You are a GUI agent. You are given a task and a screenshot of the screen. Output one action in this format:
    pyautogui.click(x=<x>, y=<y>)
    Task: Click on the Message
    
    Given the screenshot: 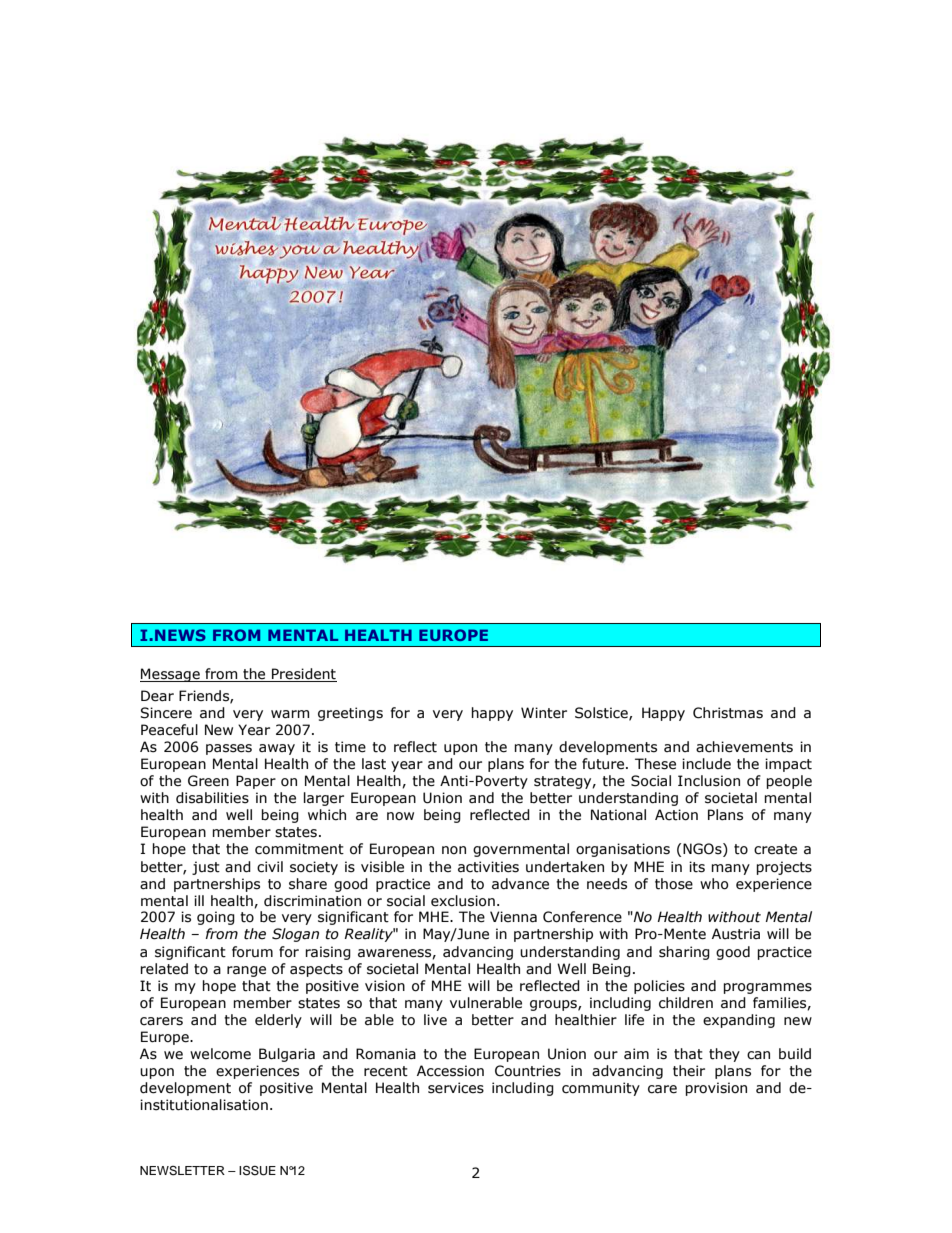 What is the action you would take?
    pyautogui.click(x=171, y=675)
